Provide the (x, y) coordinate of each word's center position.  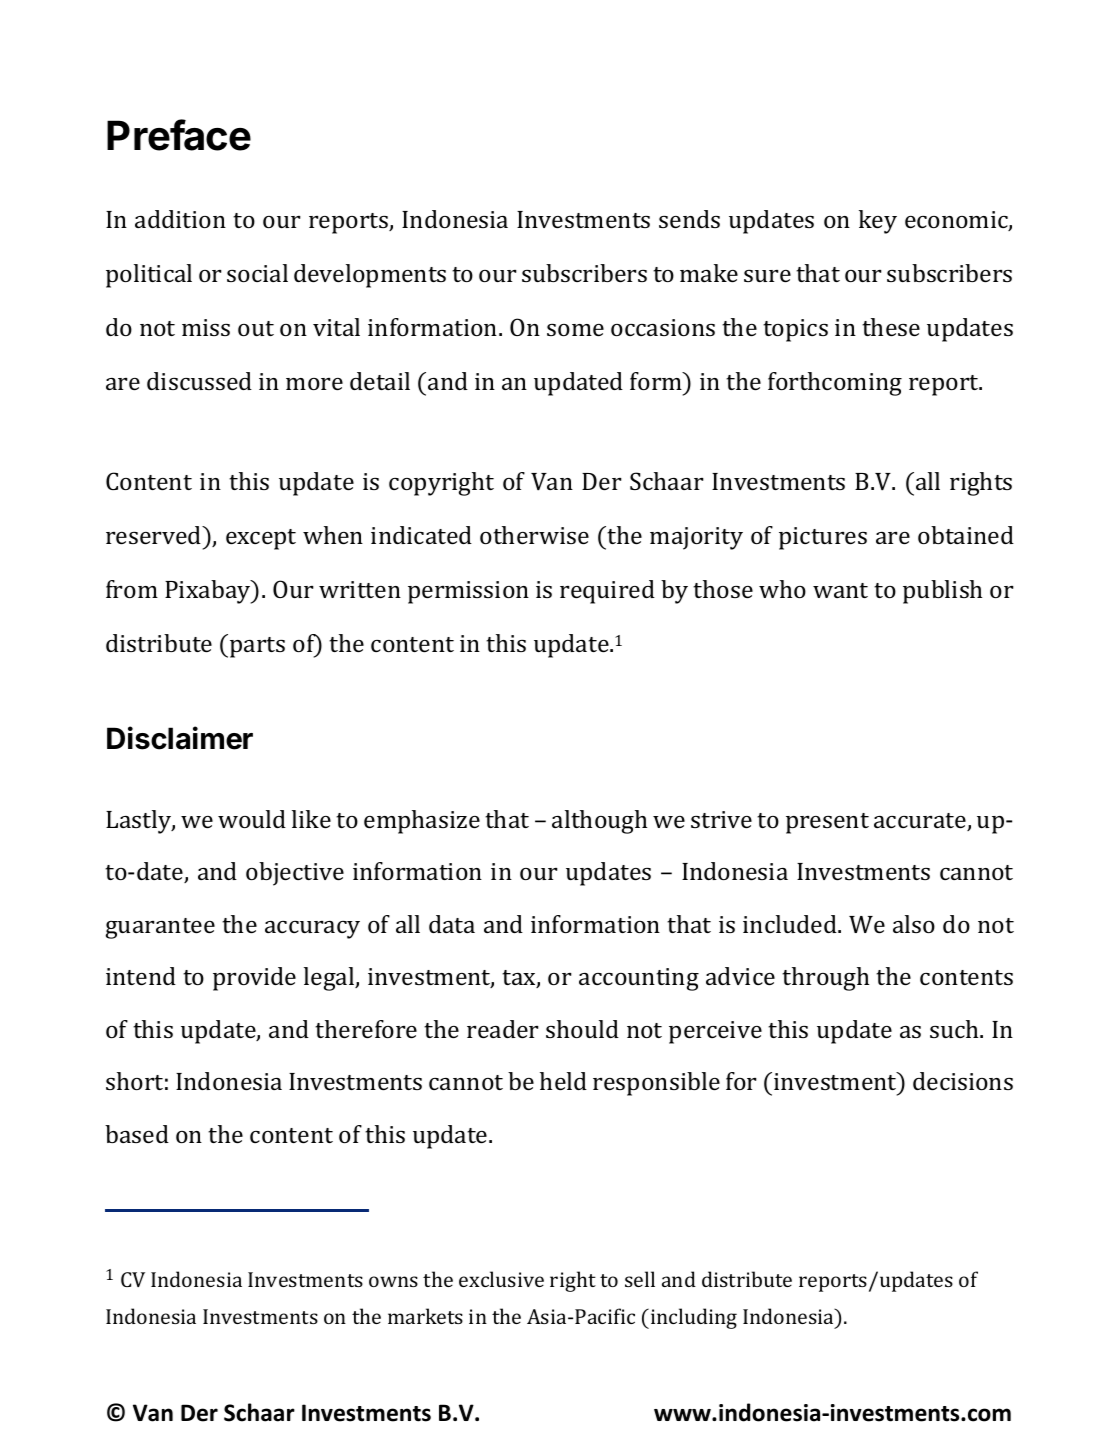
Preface (179, 135)
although (599, 822)
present (827, 823)
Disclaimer (180, 738)
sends (689, 219)
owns (393, 1281)
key (878, 222)
